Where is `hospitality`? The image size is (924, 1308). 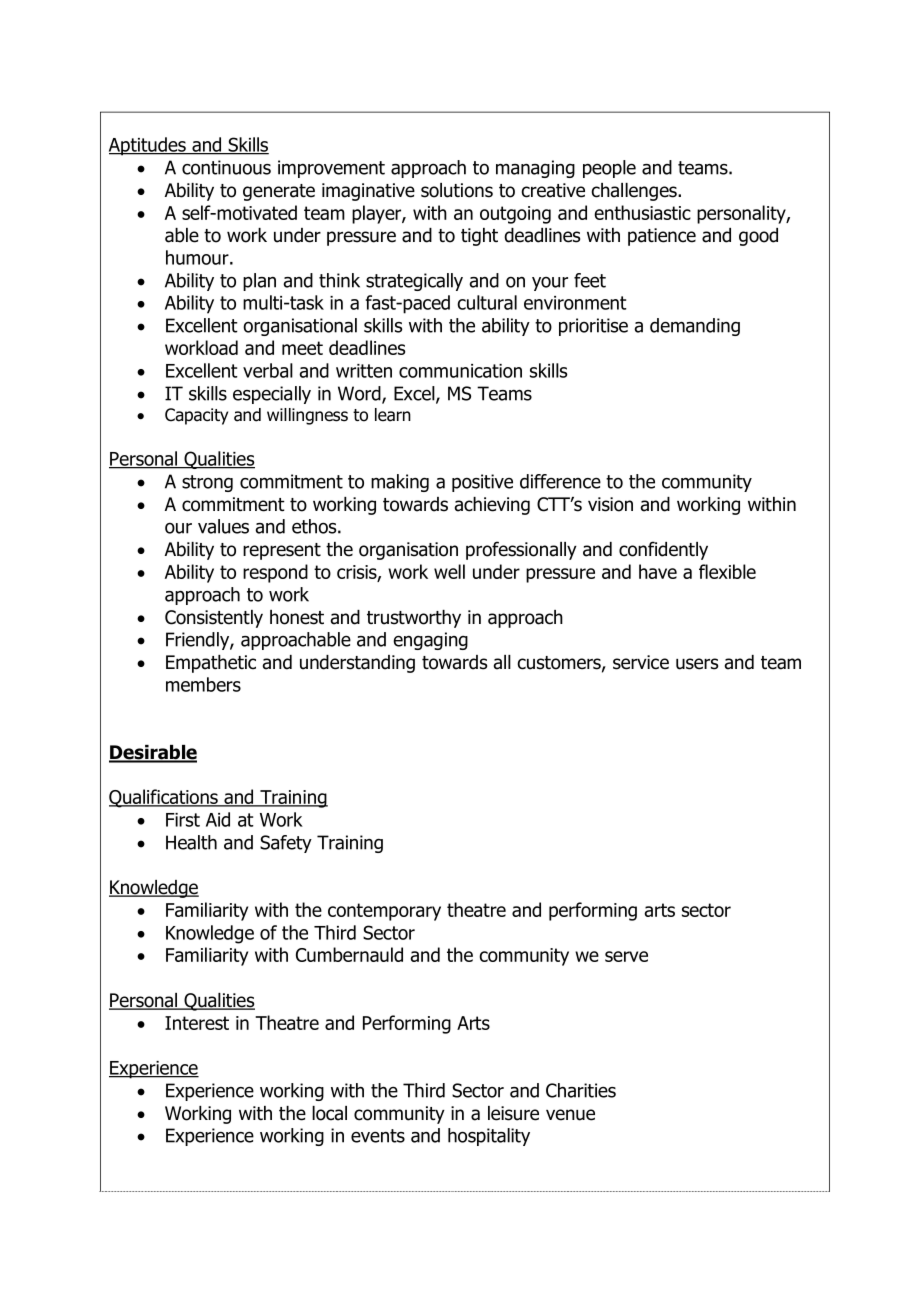 hospitality is located at coordinates (489, 1137).
